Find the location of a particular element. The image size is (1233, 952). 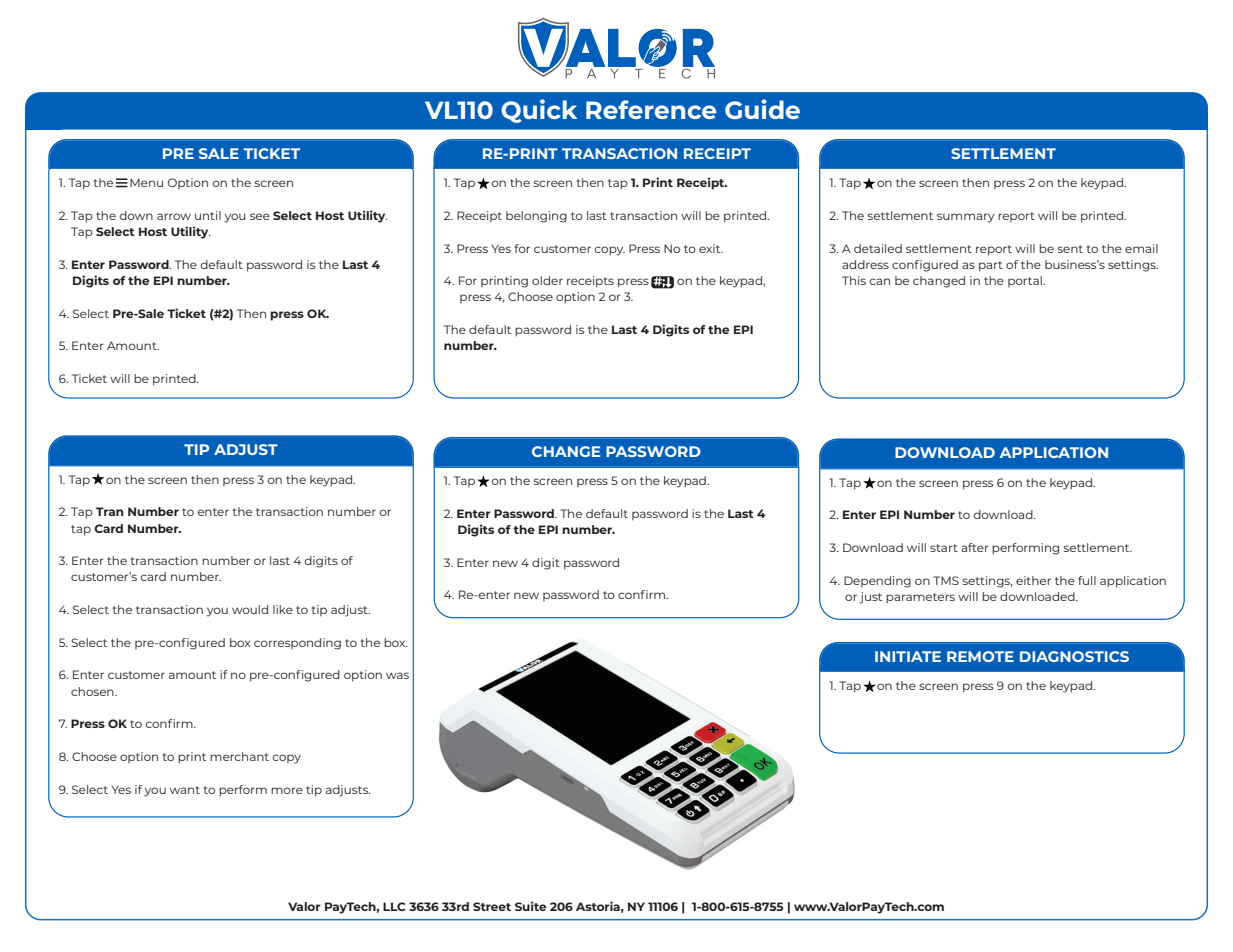

This is located at coordinates (854, 280).
